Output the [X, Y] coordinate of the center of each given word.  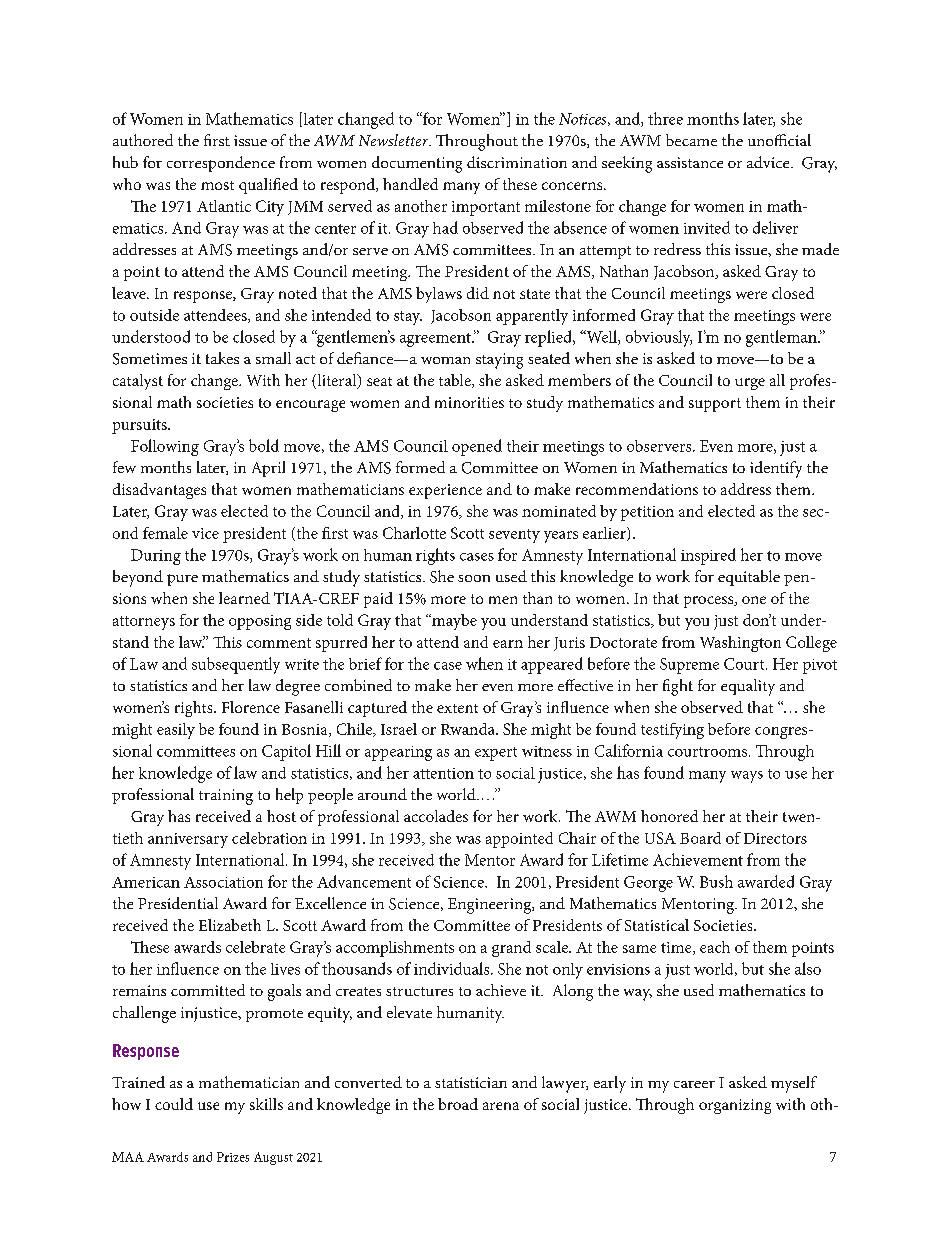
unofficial [779, 140]
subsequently [236, 665]
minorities [469, 402]
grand [511, 949]
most [217, 185]
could [174, 1104]
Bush [716, 881]
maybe [453, 622]
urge [750, 384]
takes [222, 358]
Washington [740, 644]
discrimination [517, 162]
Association [223, 882]
